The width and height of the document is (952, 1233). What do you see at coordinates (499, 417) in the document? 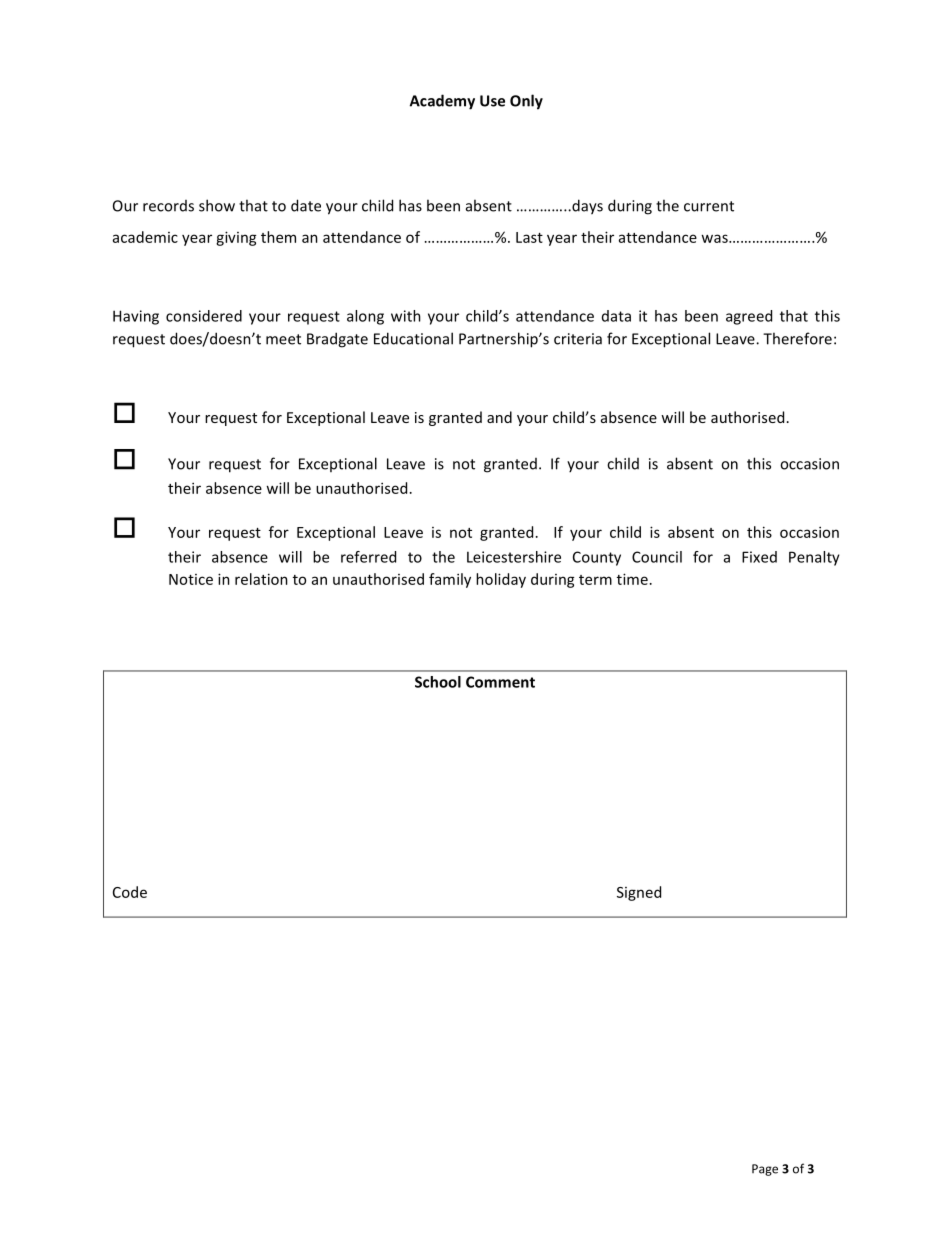
I see `and` at bounding box center [499, 417].
